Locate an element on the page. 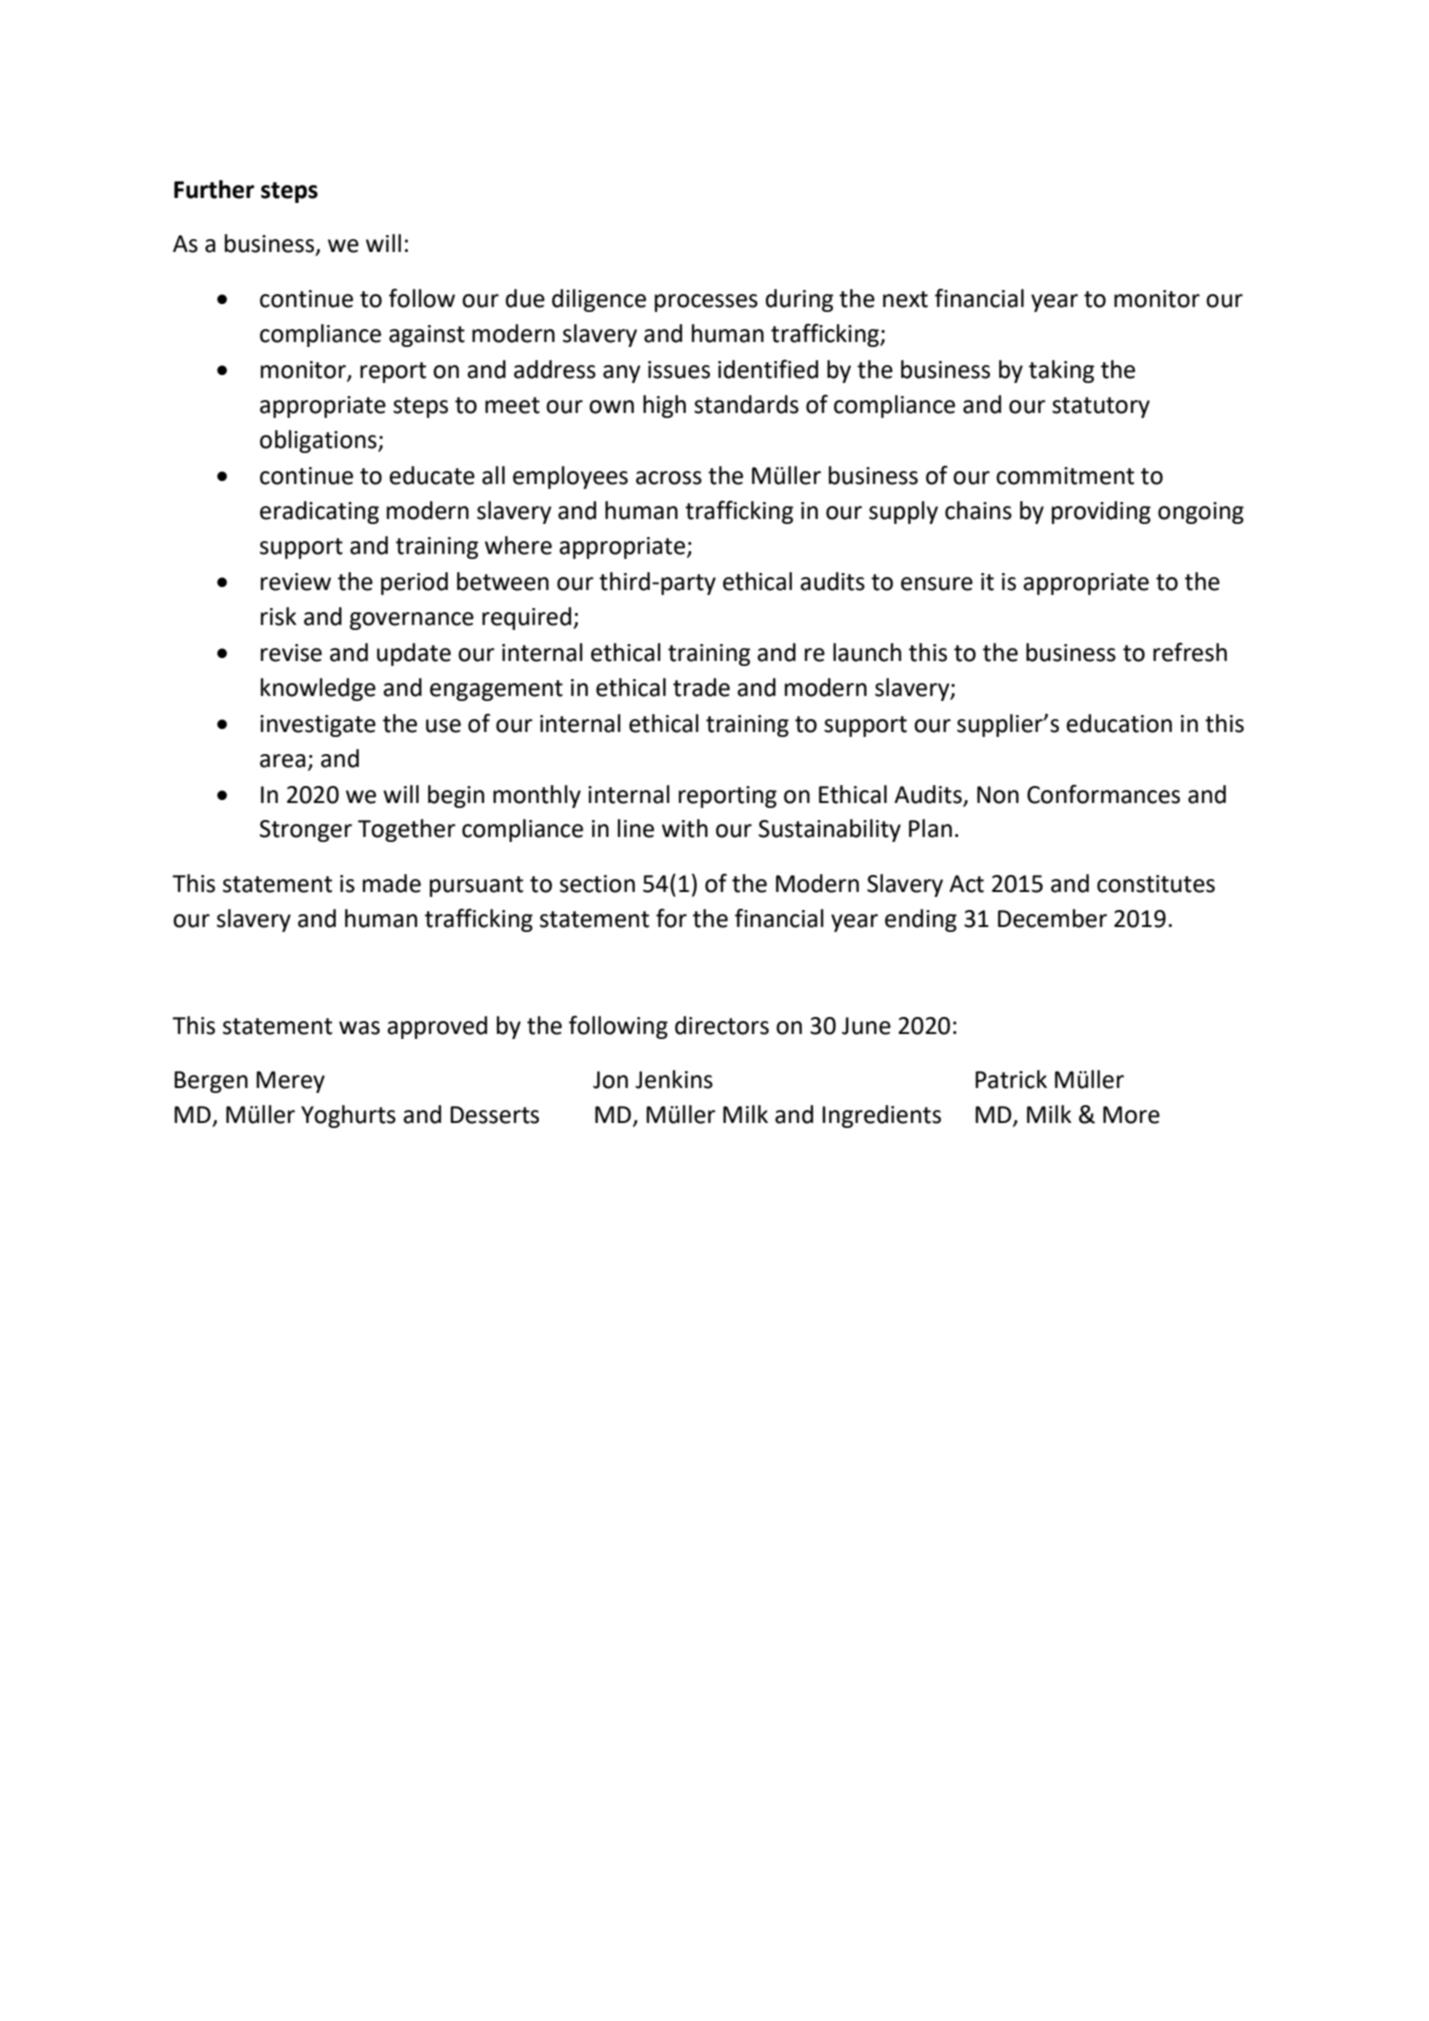 This page has width=1429, height=2021. processes is located at coordinates (706, 303).
